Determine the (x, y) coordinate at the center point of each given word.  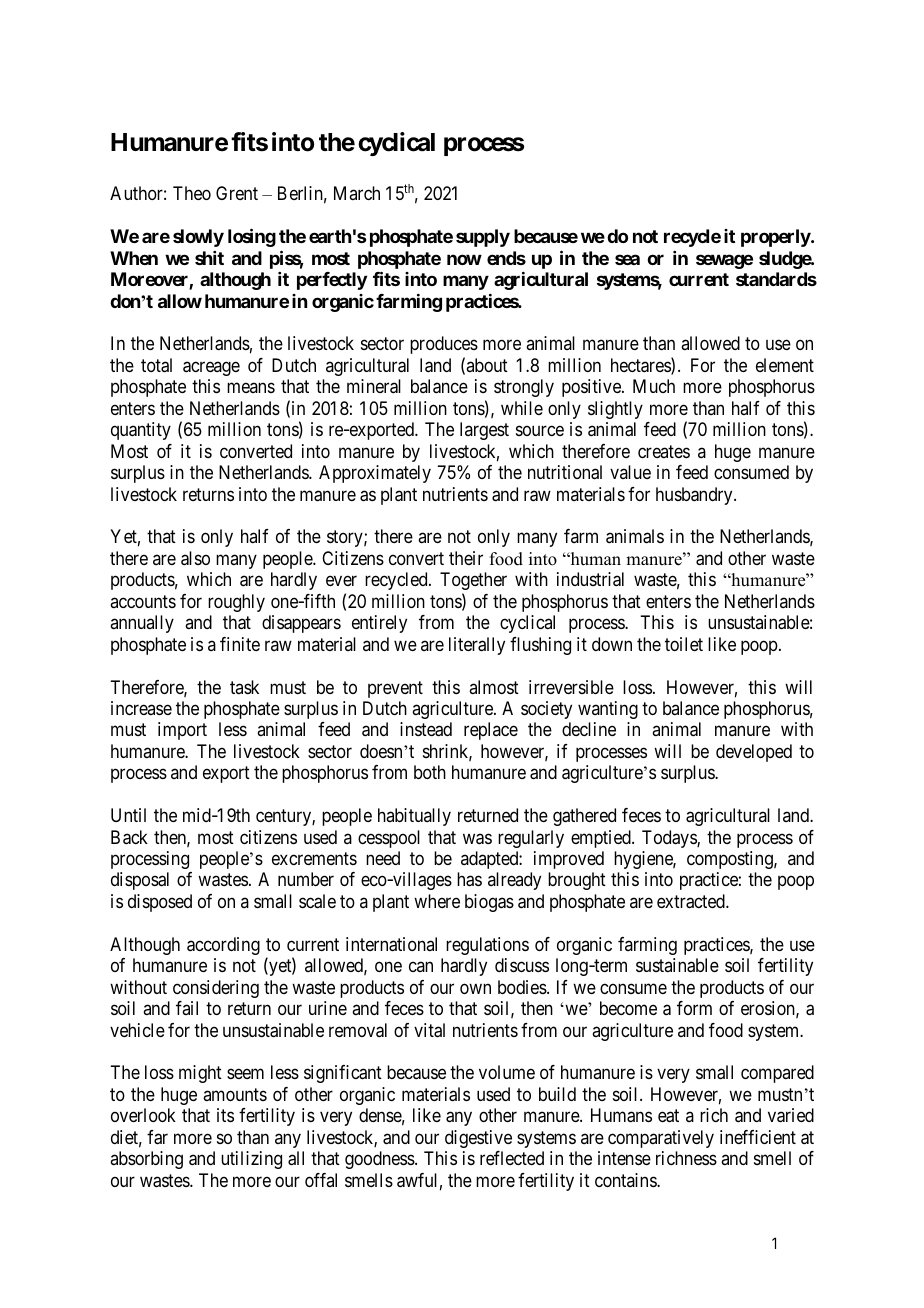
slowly (198, 238)
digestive (478, 1139)
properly (776, 238)
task (244, 687)
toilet (684, 644)
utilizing (251, 1160)
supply (483, 238)
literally (477, 646)
